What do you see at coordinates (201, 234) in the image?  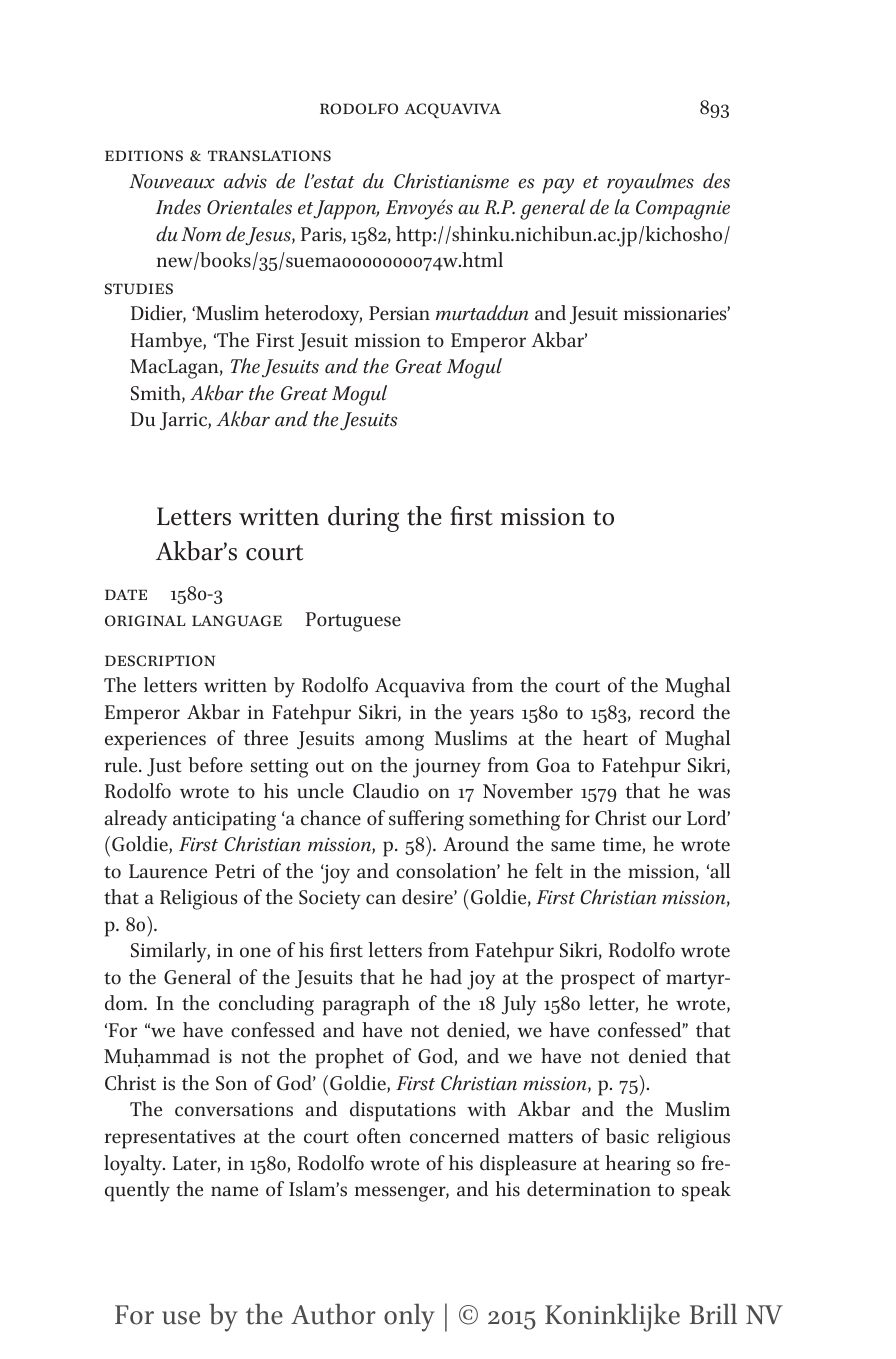 I see `Nom` at bounding box center [201, 234].
